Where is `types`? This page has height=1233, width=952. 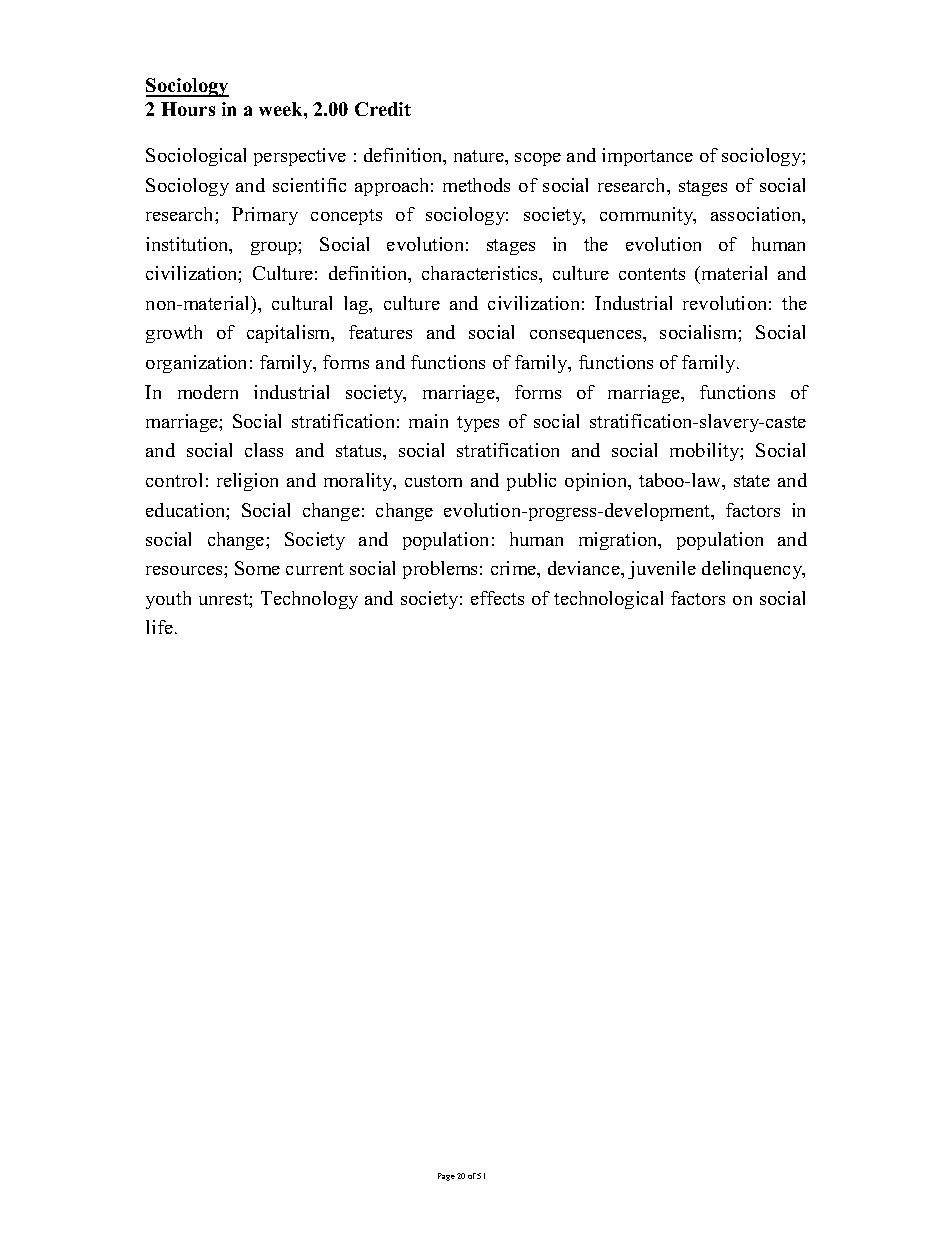 types is located at coordinates (478, 424).
